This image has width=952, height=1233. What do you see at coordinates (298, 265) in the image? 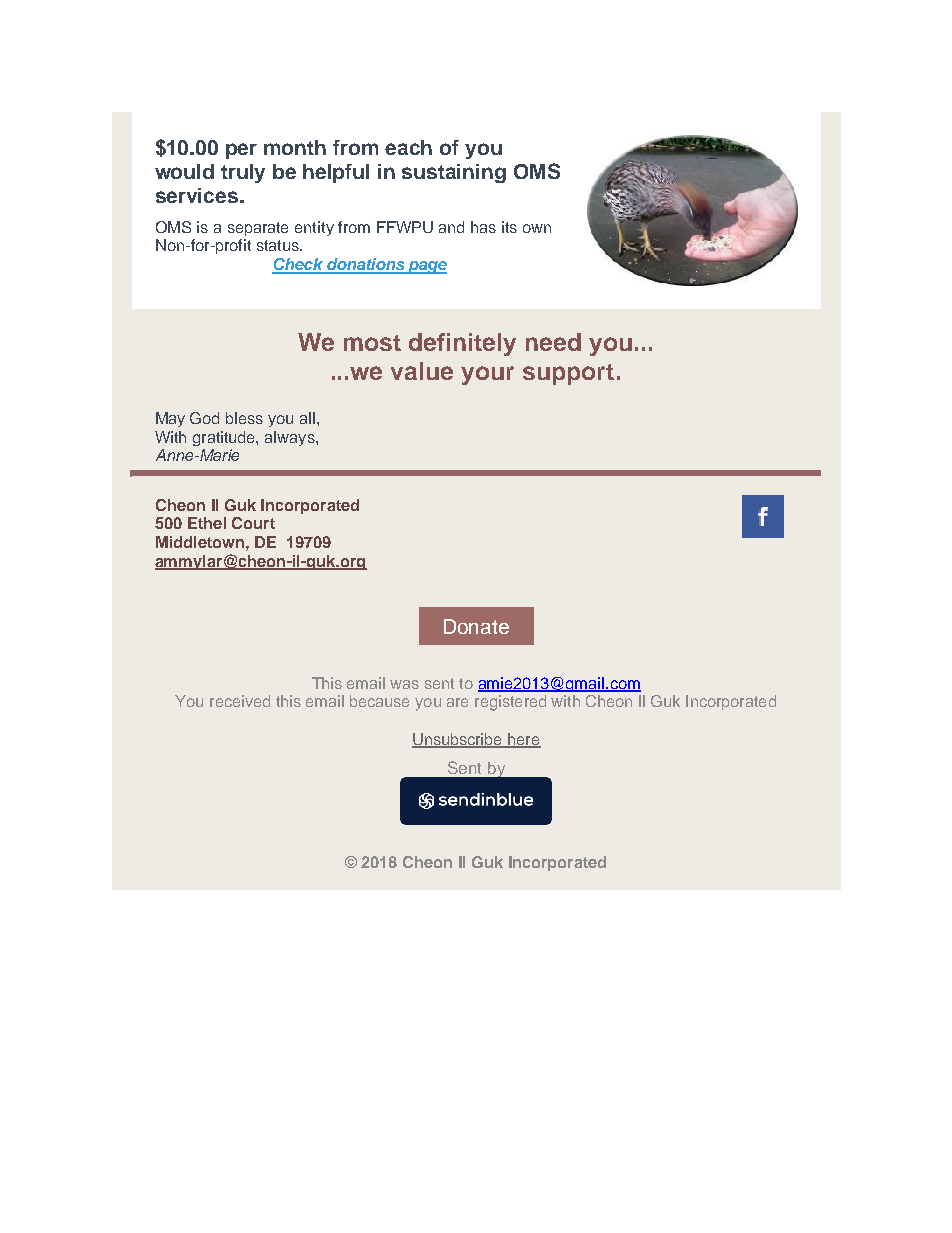
I see `Check` at bounding box center [298, 265].
